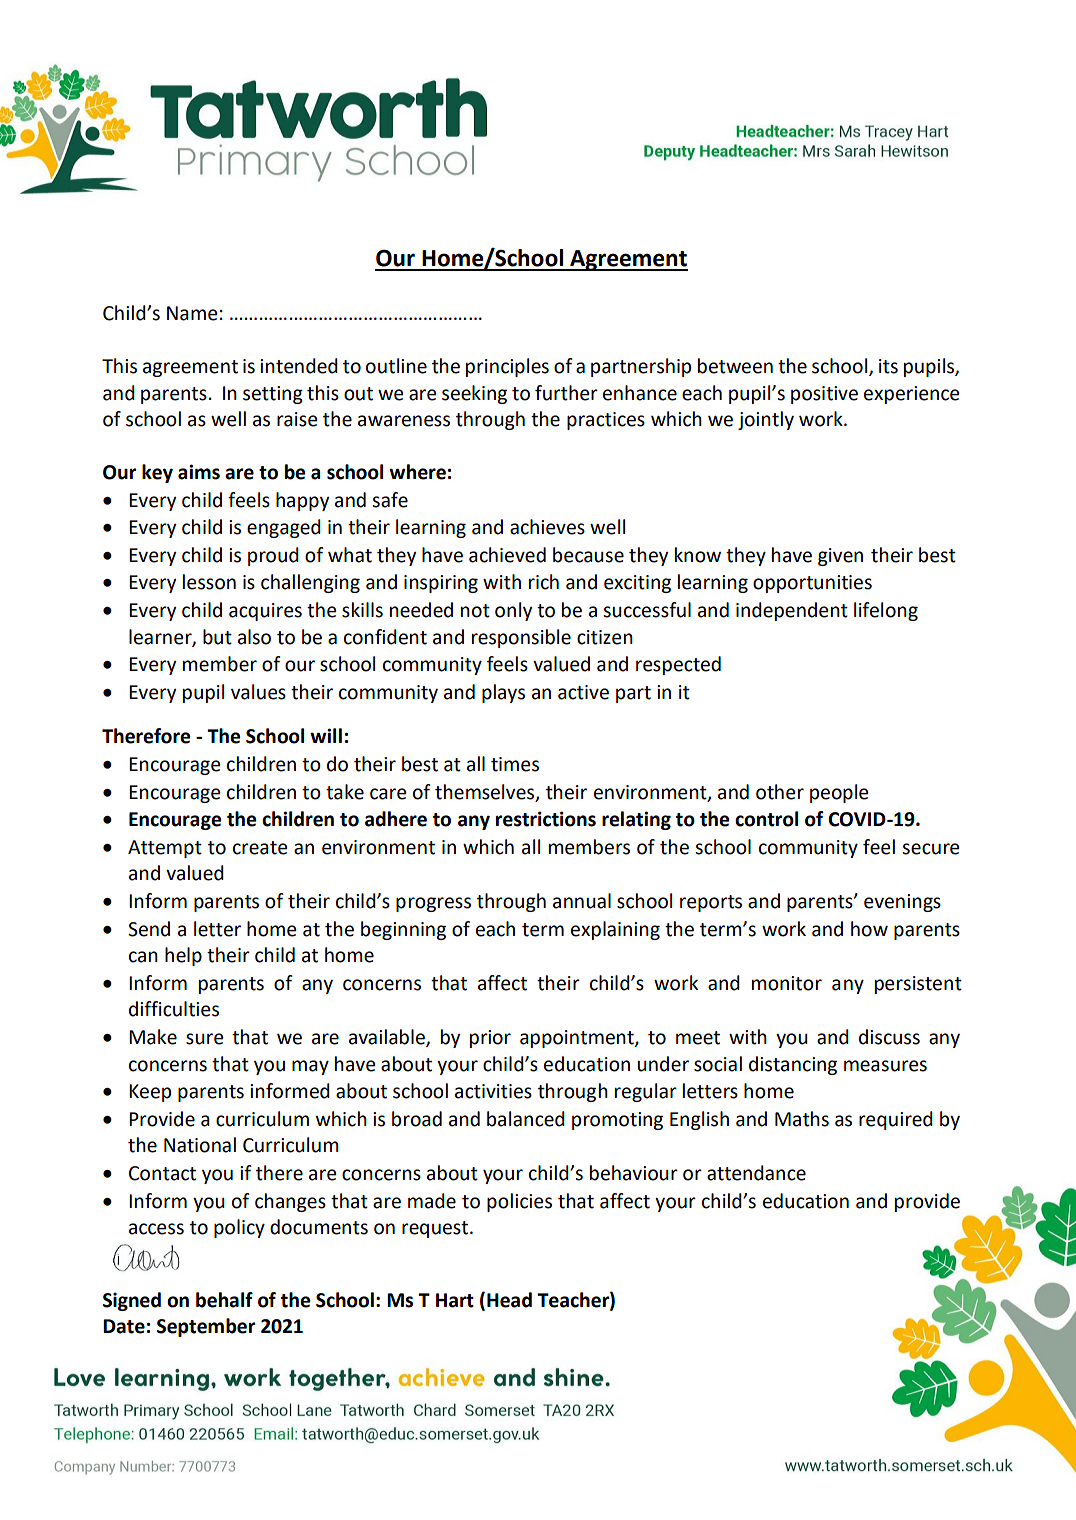 This screenshot has width=1076, height=1520. What do you see at coordinates (793, 1065) in the screenshot?
I see `distancing` at bounding box center [793, 1065].
